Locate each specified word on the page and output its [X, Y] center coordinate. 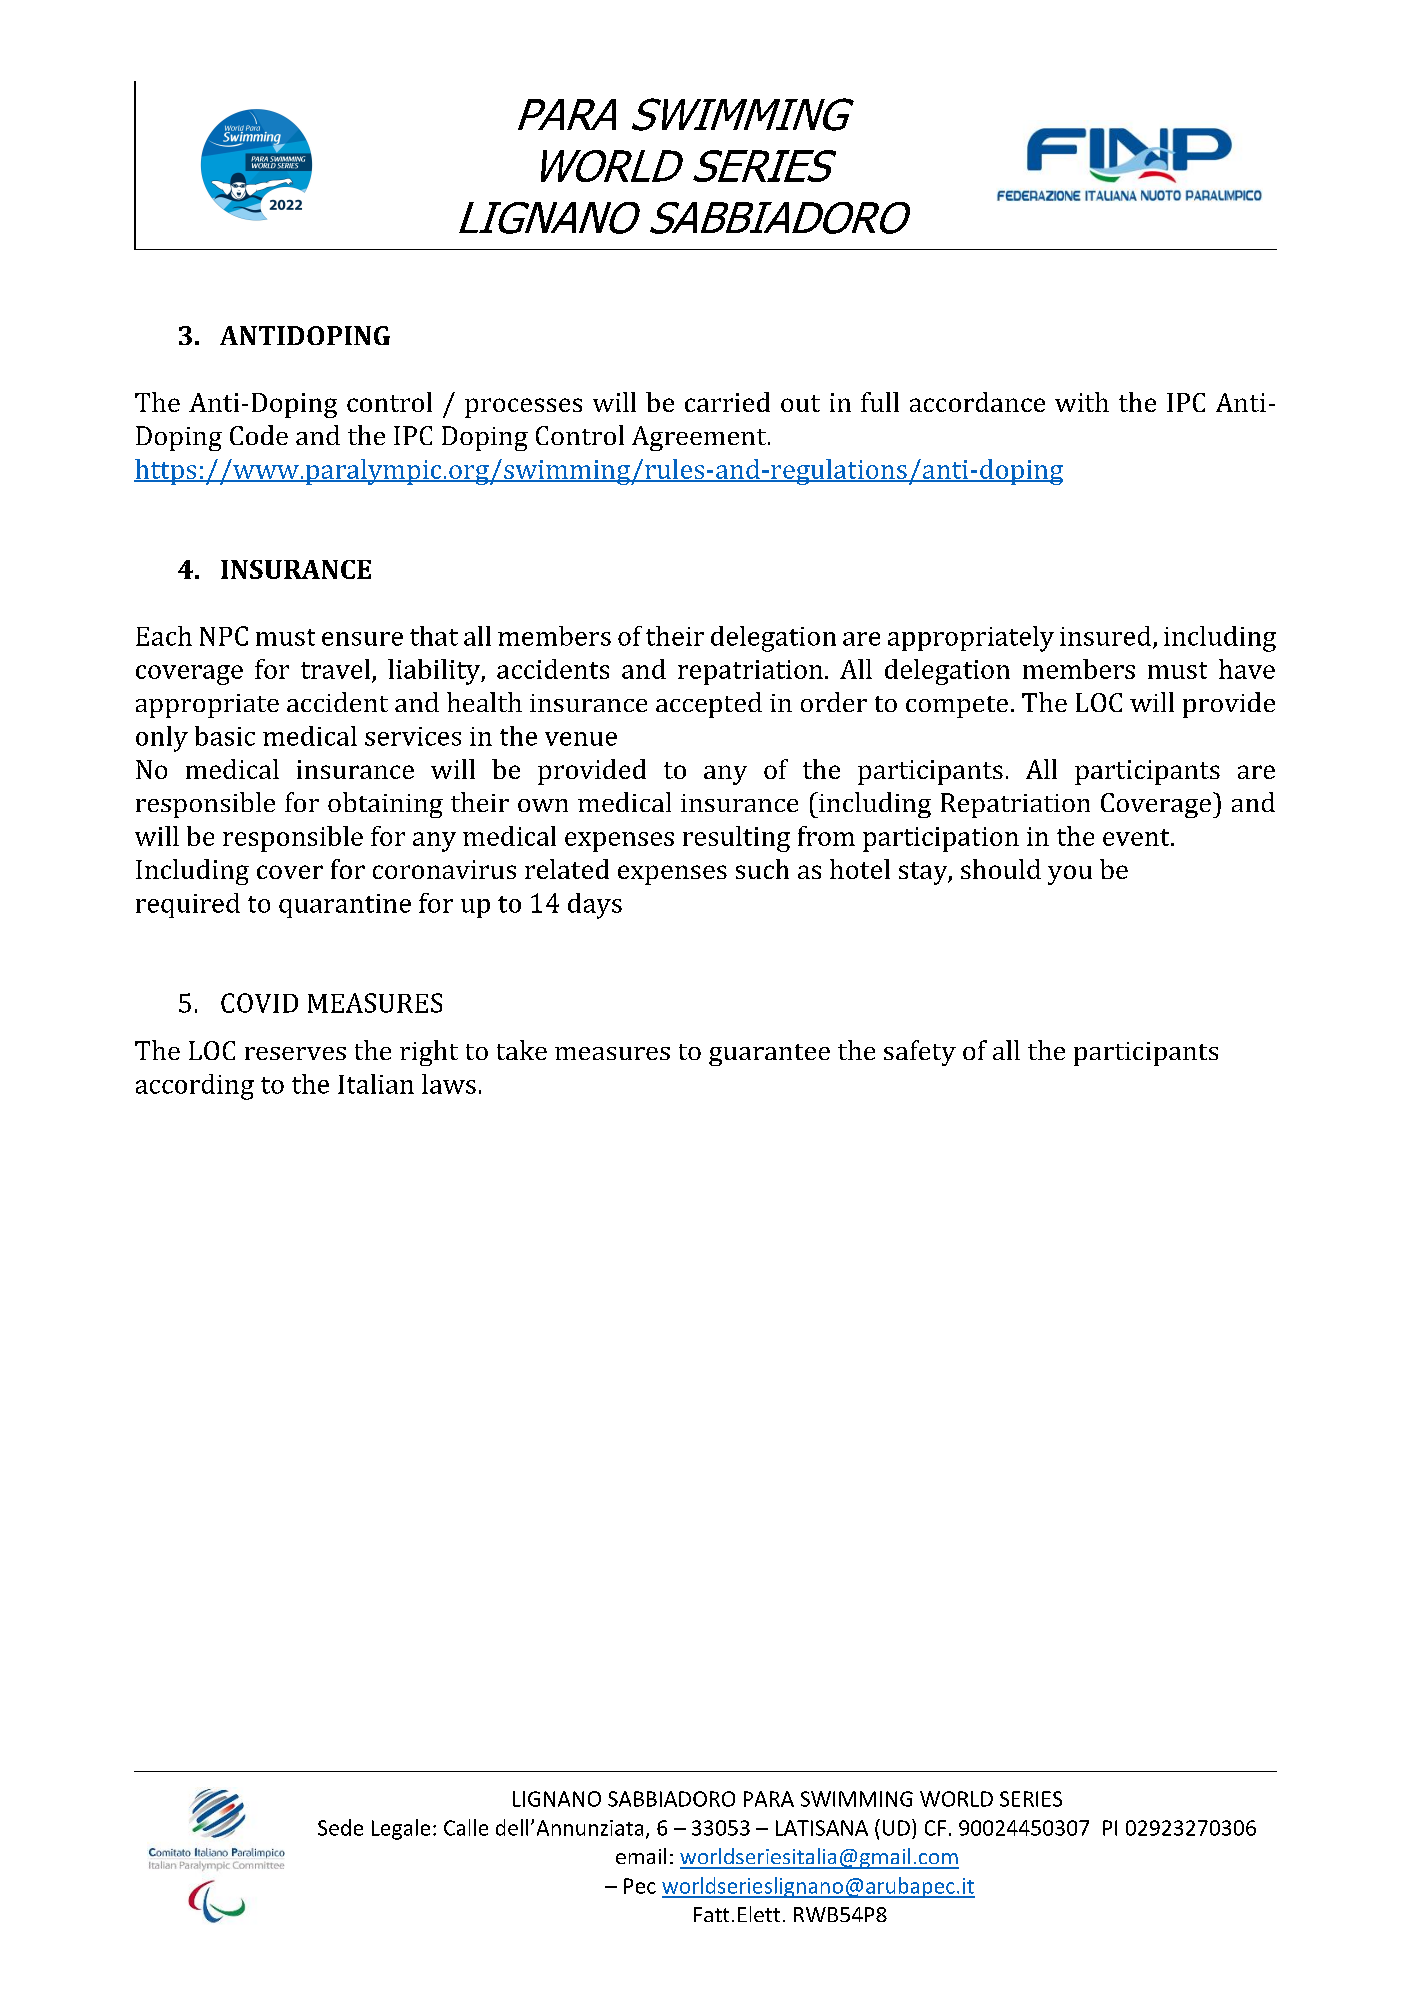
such [762, 869]
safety [920, 1053]
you [1070, 875]
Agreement [700, 438]
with [1082, 402]
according [195, 1087]
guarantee [769, 1055]
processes [523, 408]
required [188, 905]
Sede [340, 1827]
